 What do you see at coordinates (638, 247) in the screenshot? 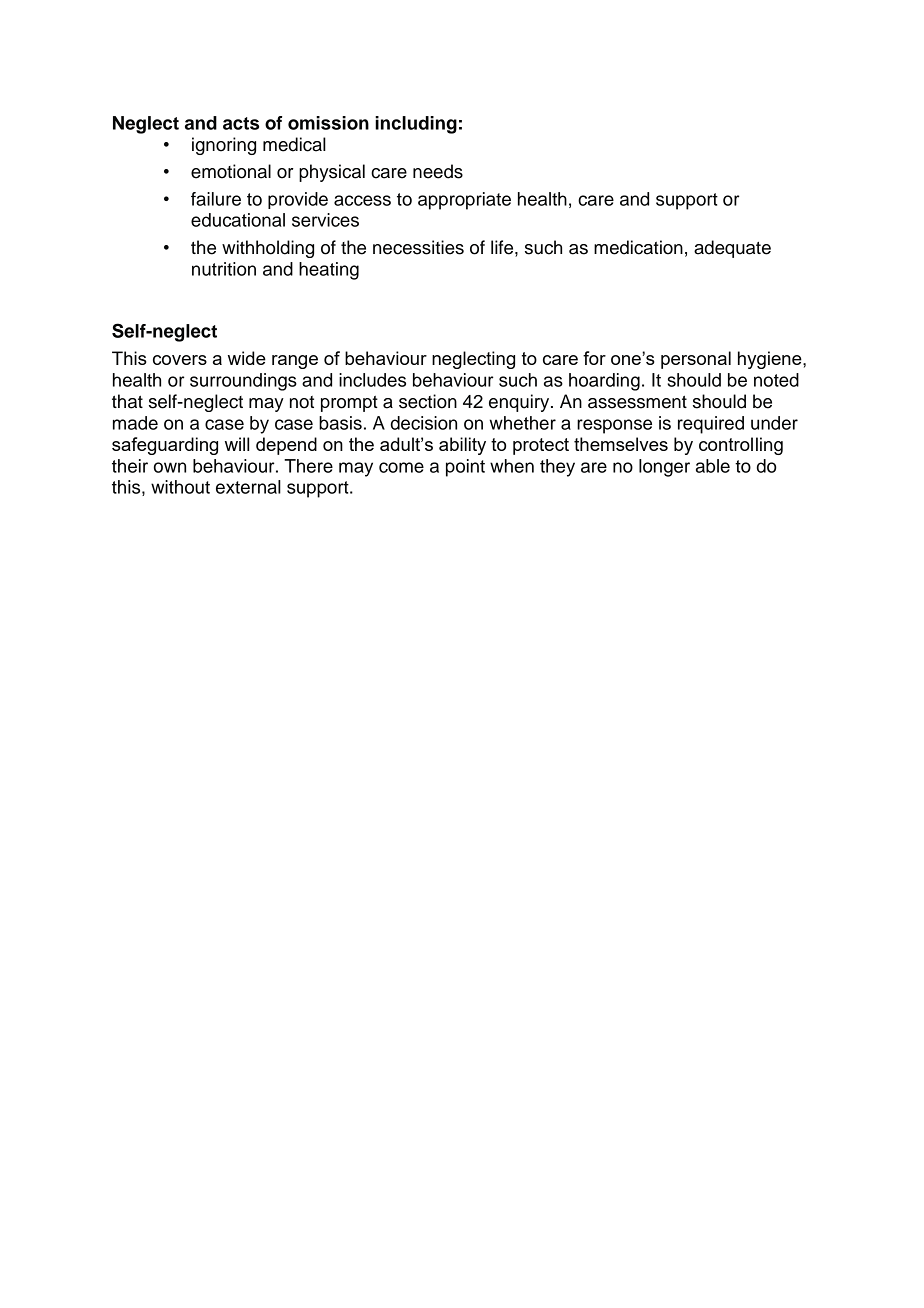
I see `medication` at bounding box center [638, 247].
